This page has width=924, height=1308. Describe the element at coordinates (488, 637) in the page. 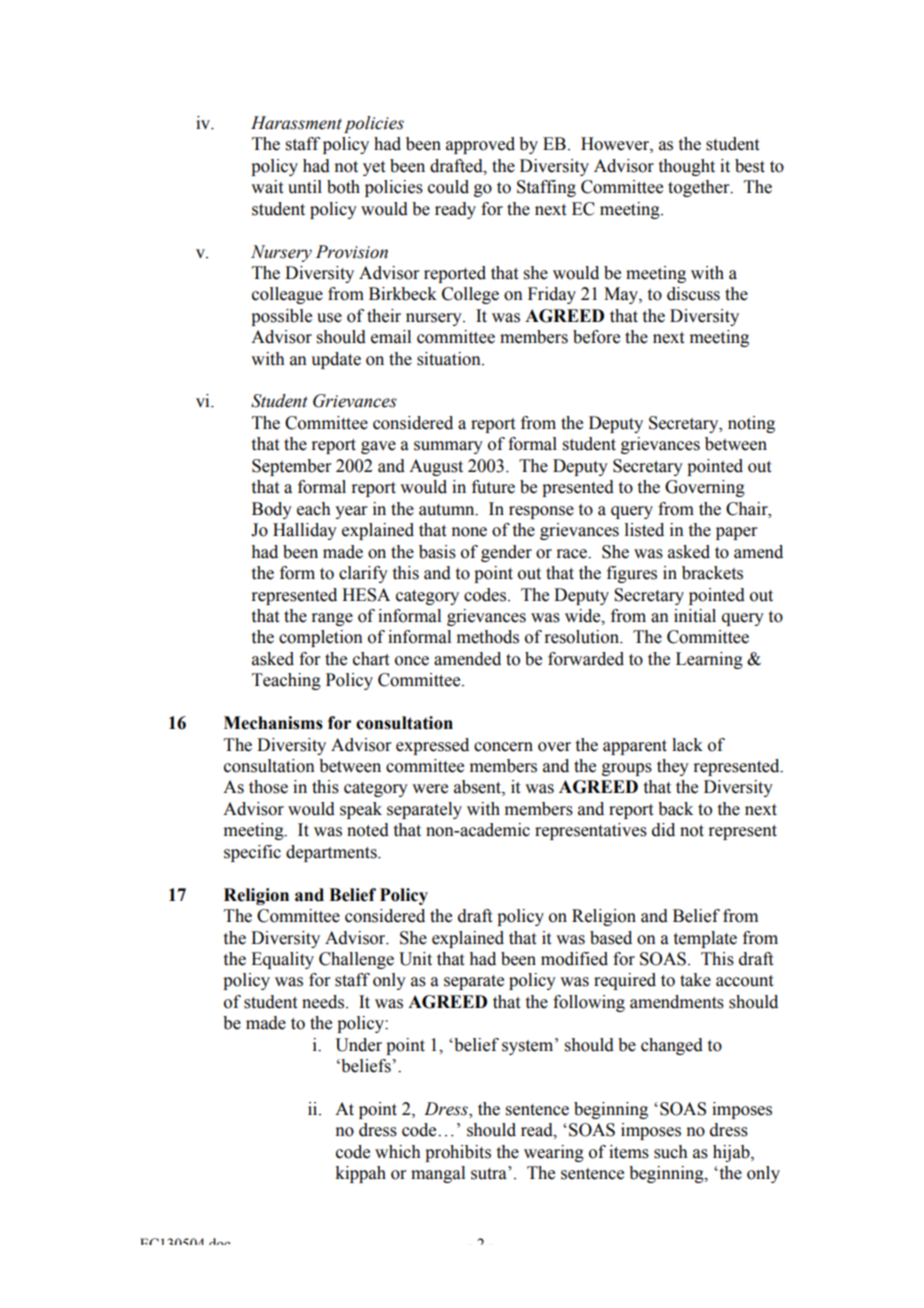

I see `methods` at that location.
